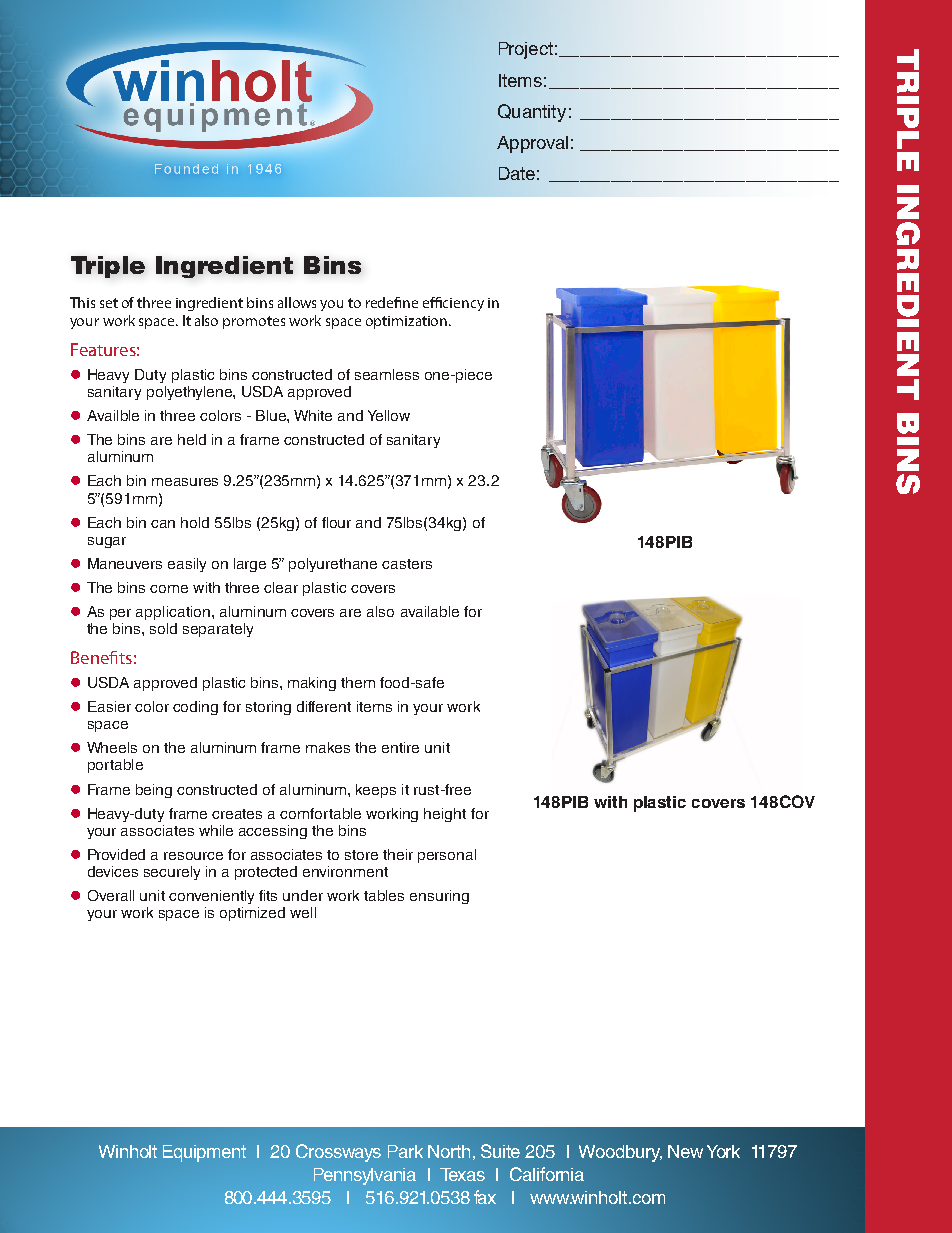 This document has height=1233, width=952. I want to click on set, so click(109, 303).
